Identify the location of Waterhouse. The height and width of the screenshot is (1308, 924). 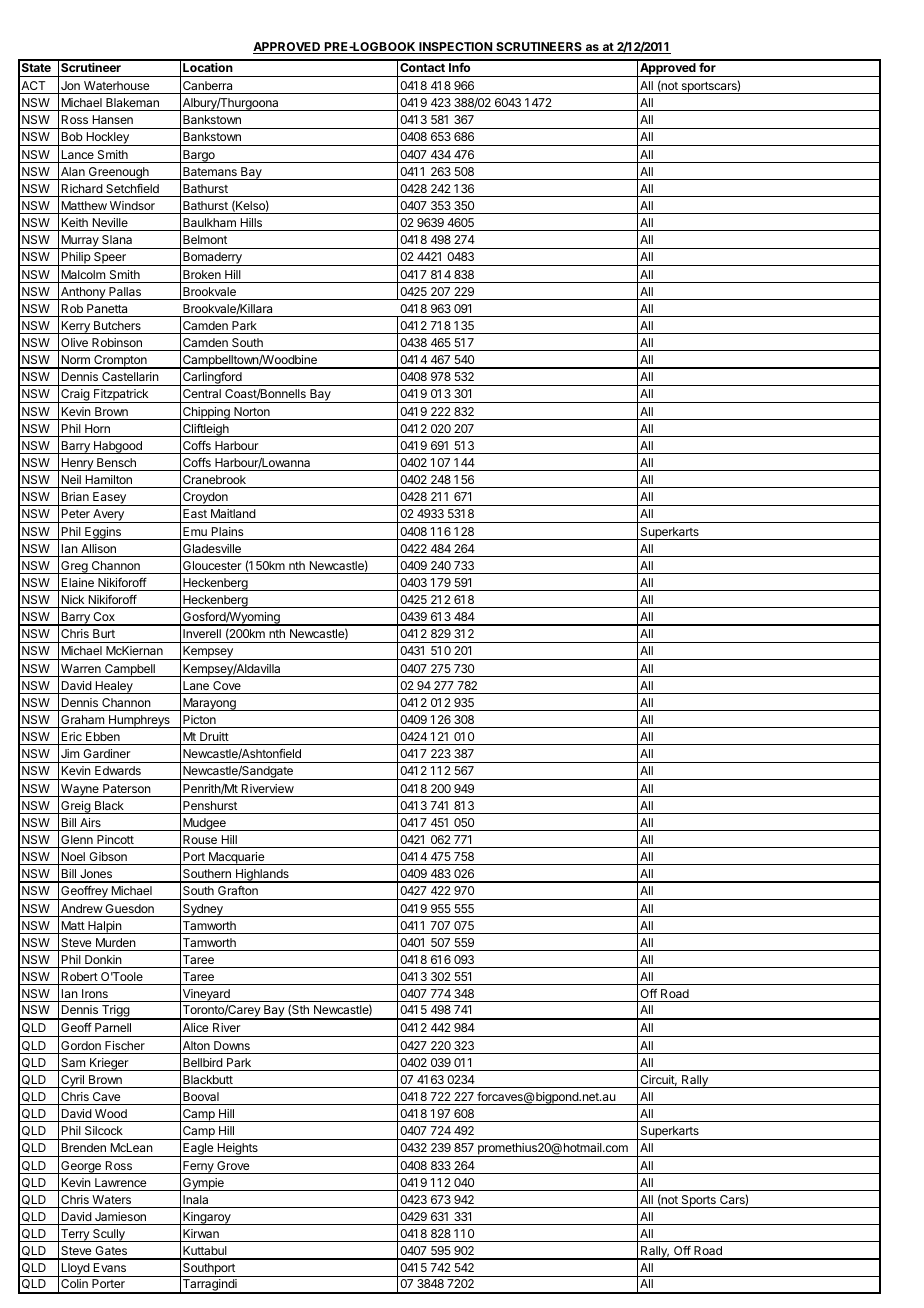
(116, 85).
